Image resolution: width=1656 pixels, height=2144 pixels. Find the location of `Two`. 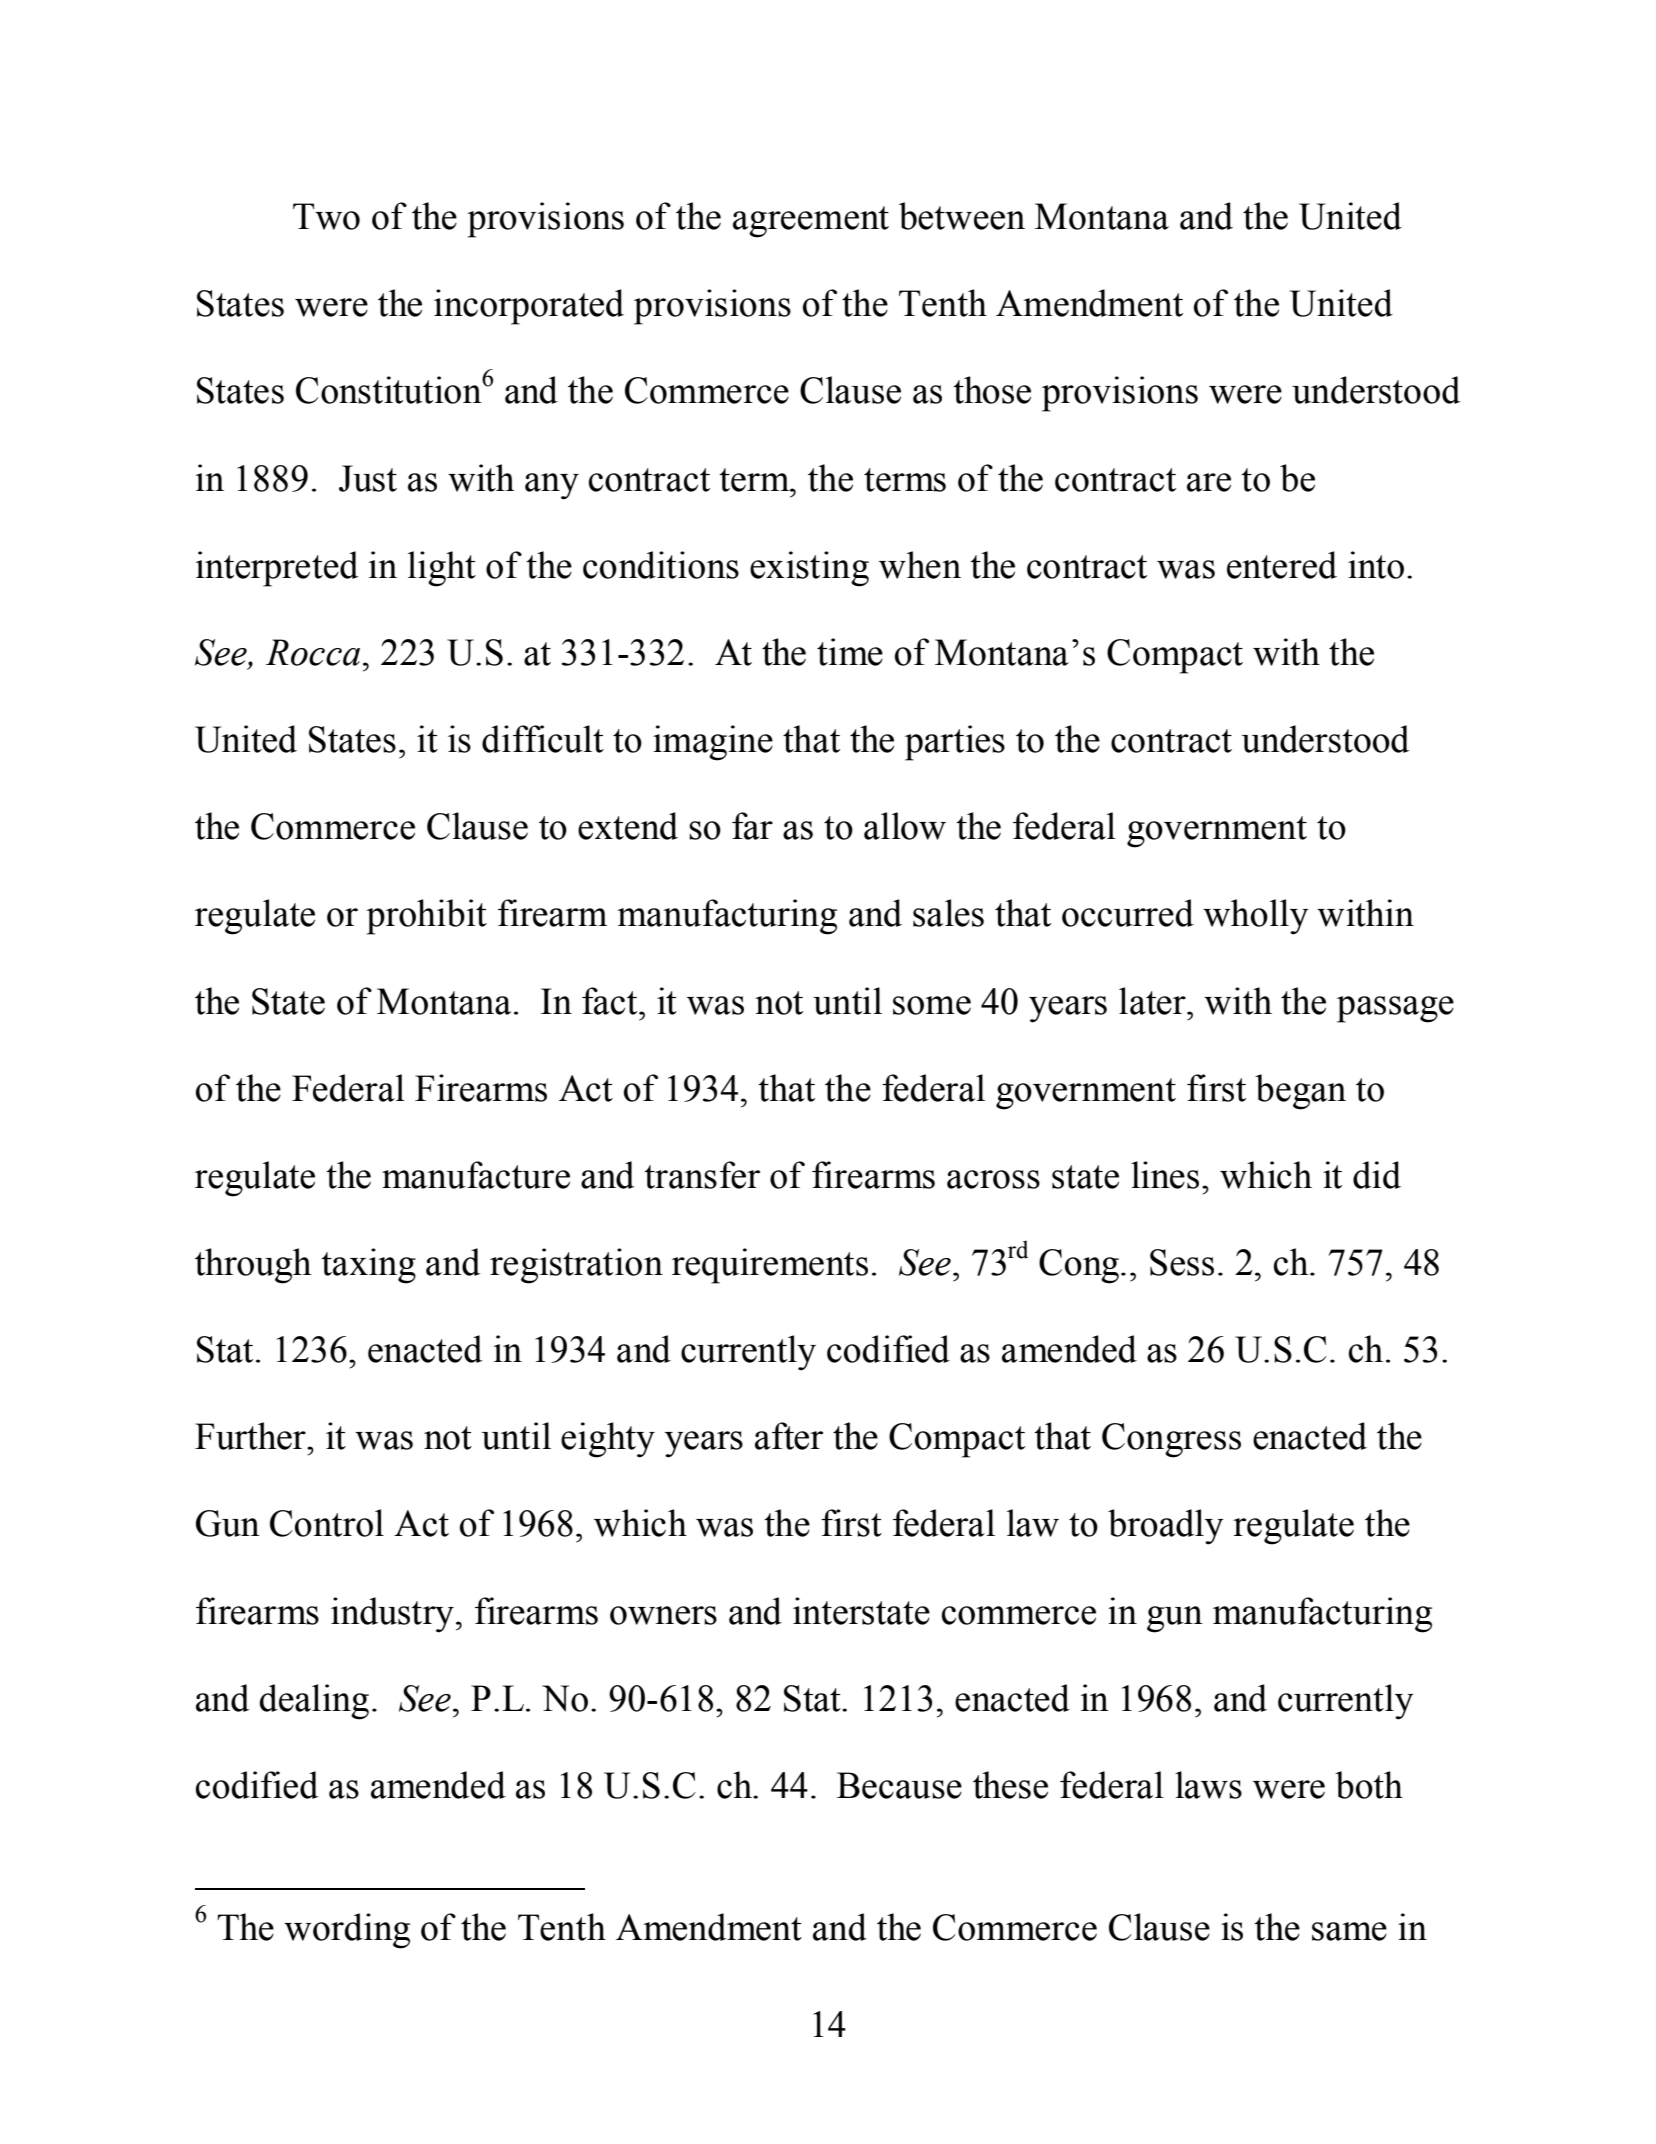

Two is located at coordinates (326, 216).
